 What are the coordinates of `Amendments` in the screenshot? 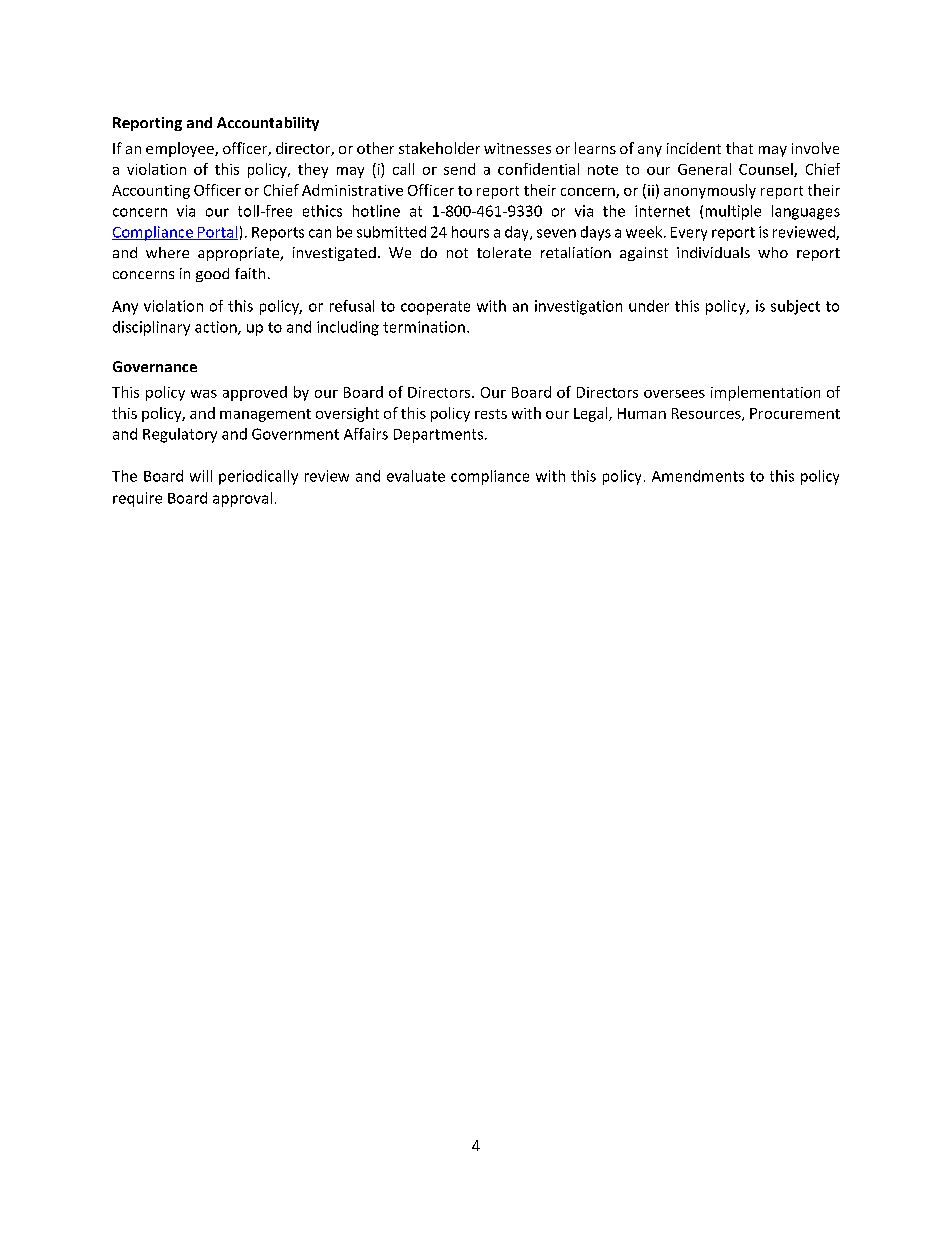 It's located at (698, 476).
